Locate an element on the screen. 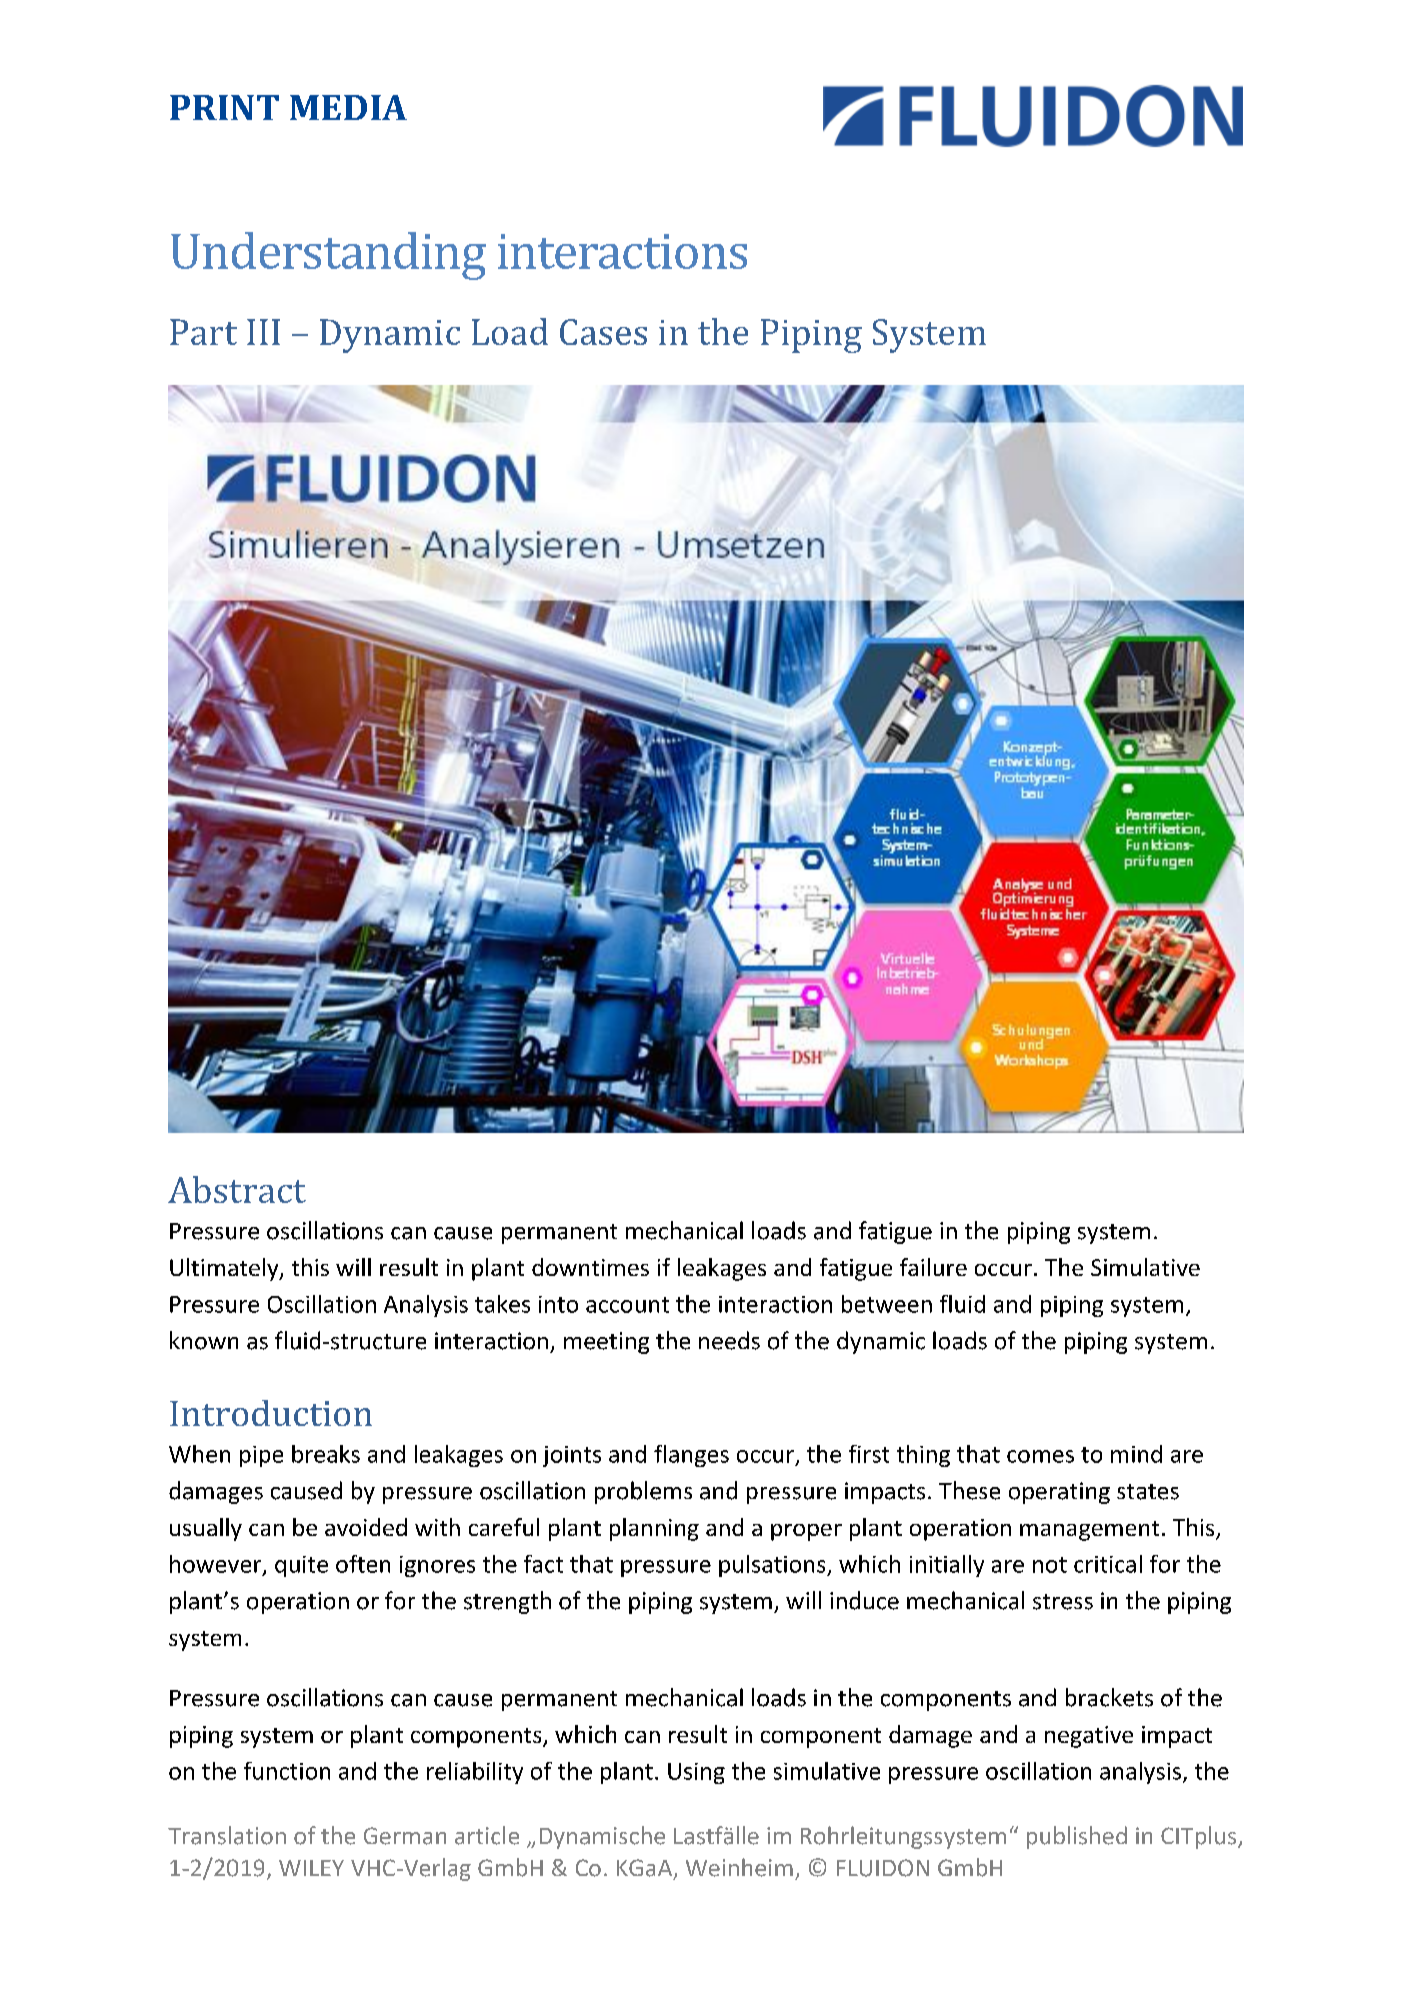  flanges is located at coordinates (691, 1456).
